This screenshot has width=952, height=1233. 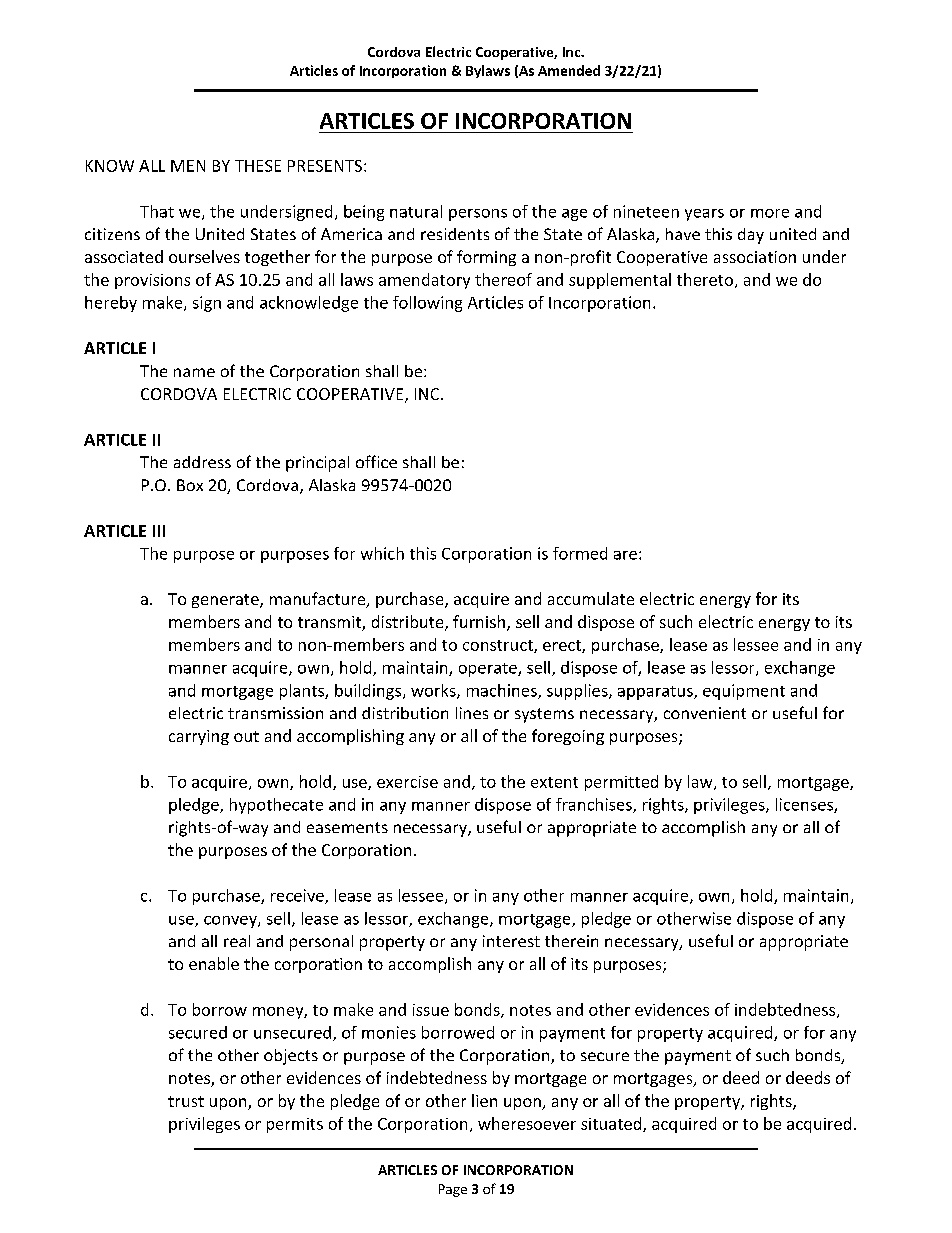 I want to click on THESE, so click(x=258, y=166).
